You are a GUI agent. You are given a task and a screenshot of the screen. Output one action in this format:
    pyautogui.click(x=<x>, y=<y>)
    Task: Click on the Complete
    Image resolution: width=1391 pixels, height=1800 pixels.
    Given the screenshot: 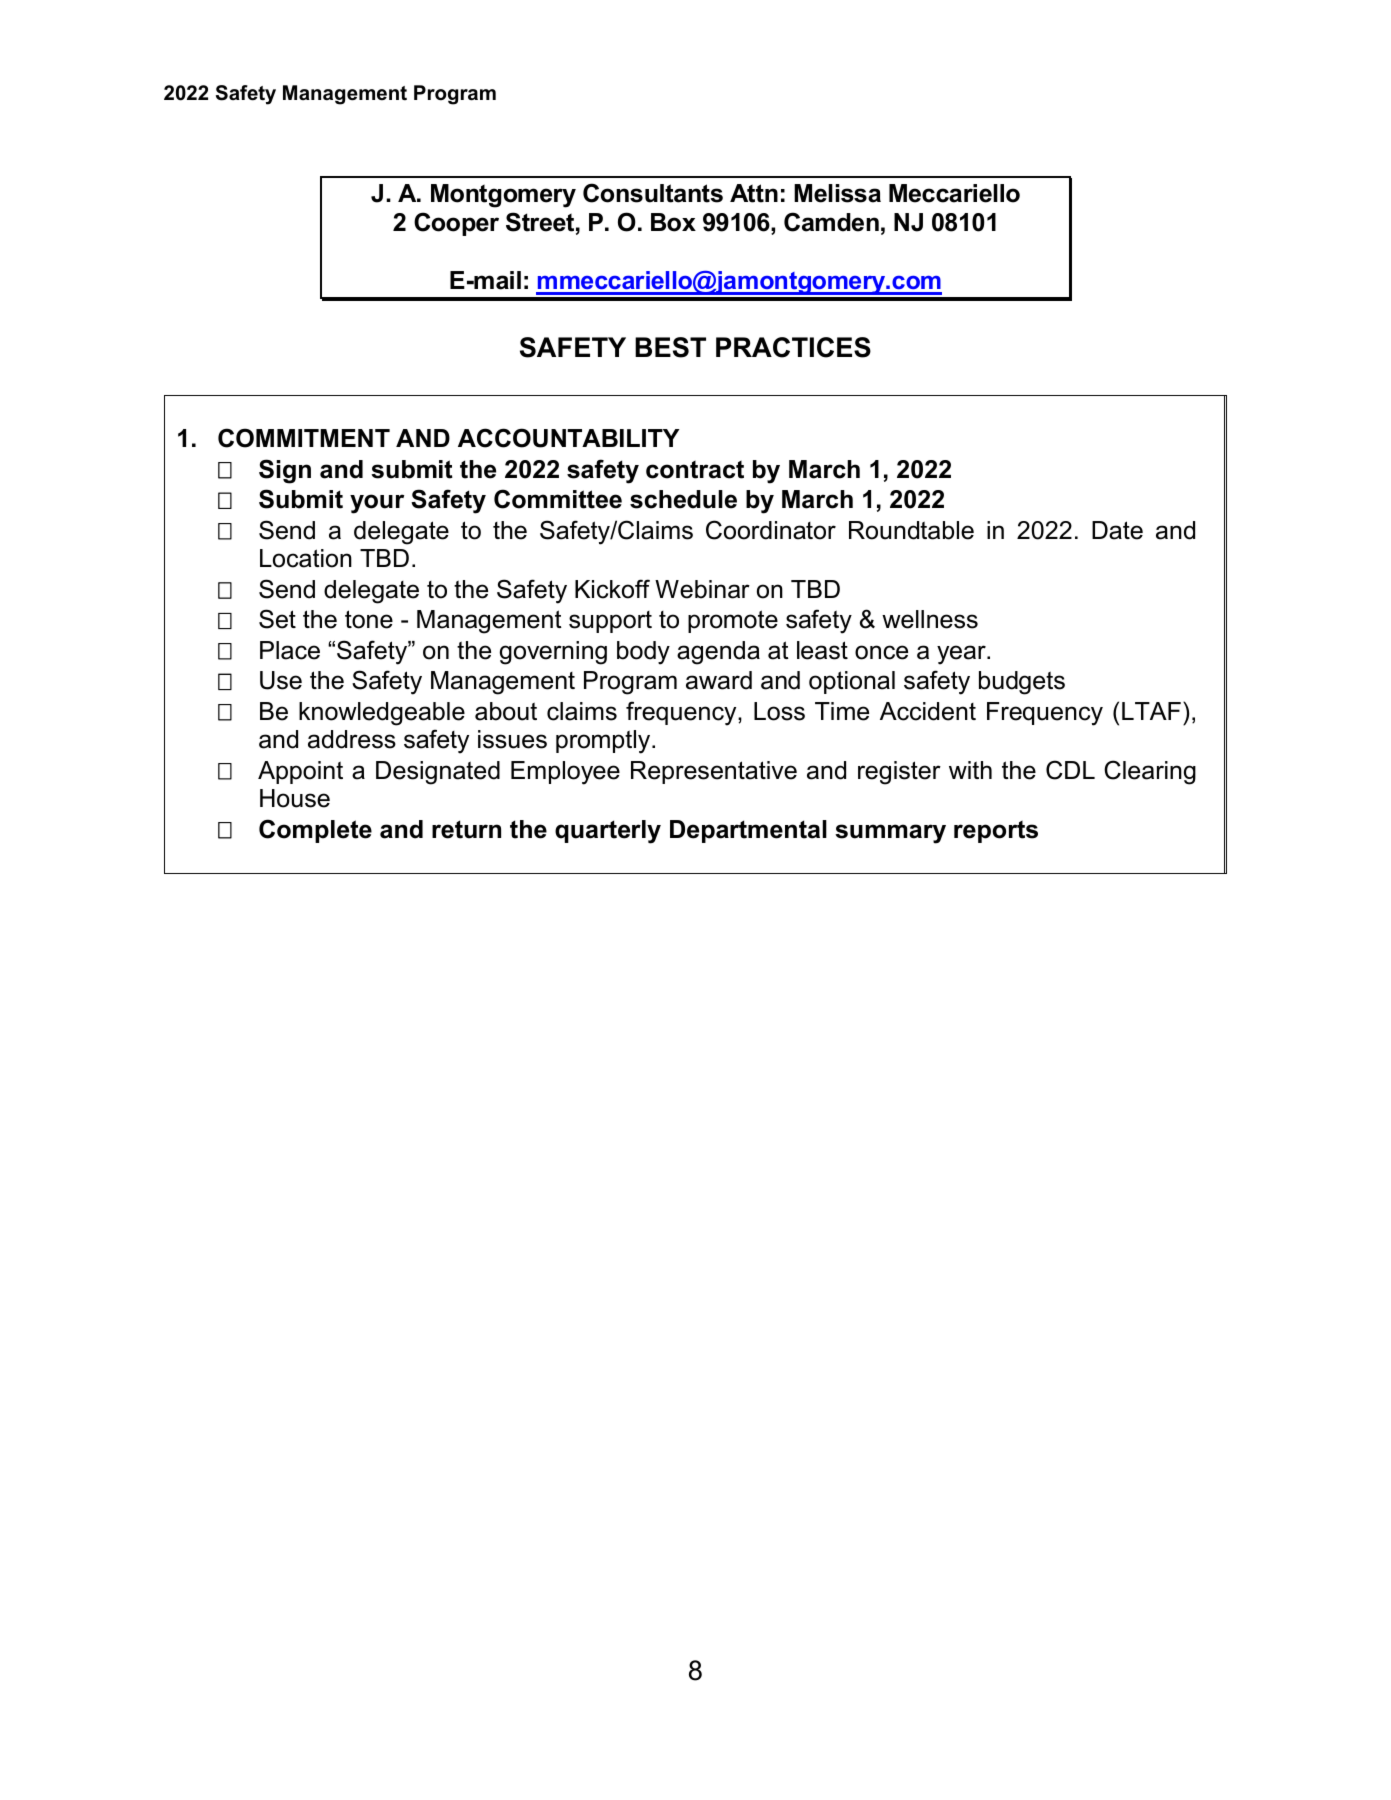 What is the action you would take?
    pyautogui.click(x=315, y=831)
